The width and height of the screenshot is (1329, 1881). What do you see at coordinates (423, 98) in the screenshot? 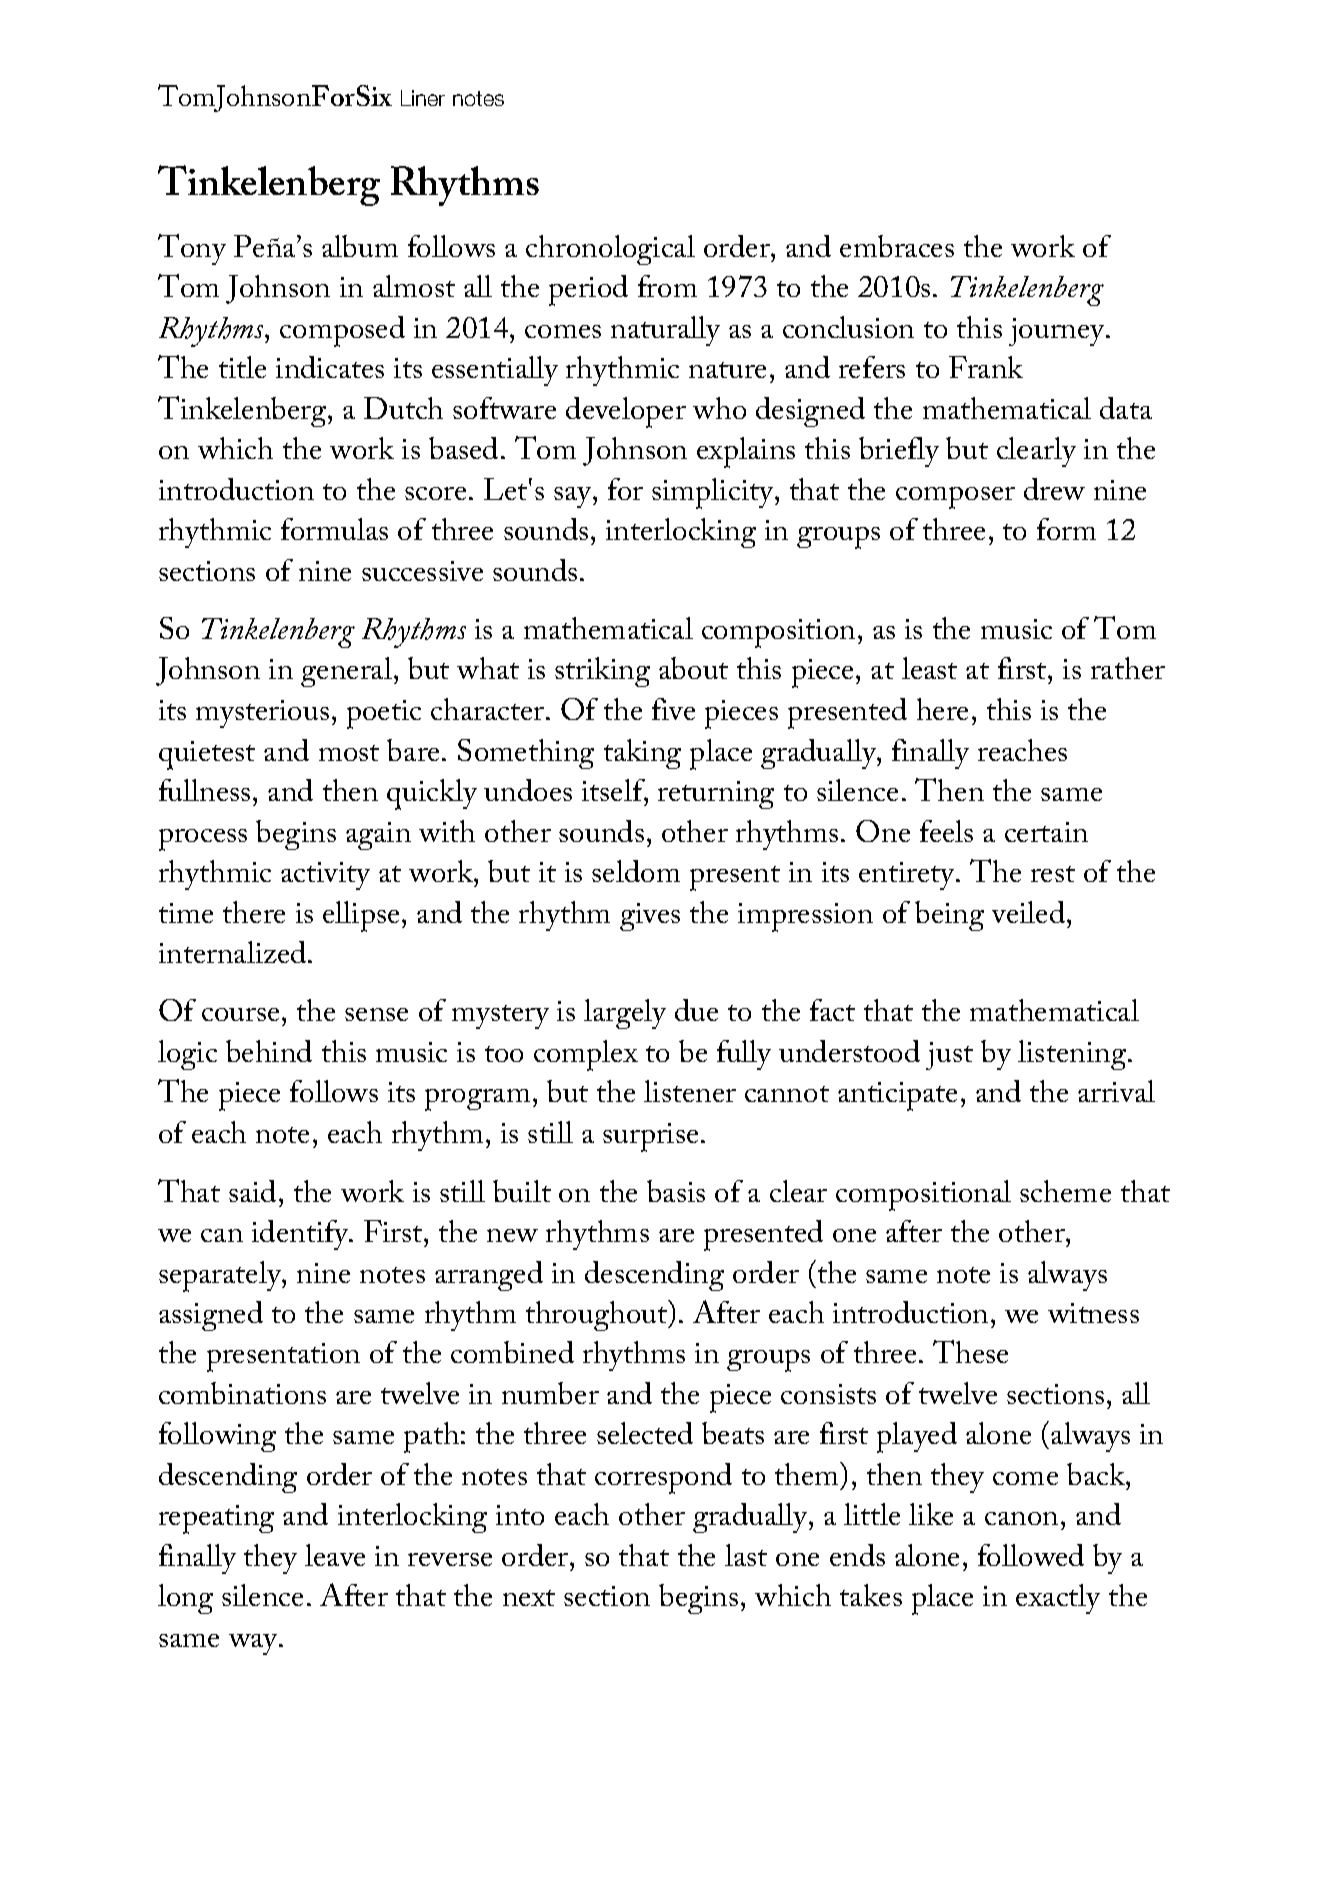
I see `Liner` at bounding box center [423, 98].
